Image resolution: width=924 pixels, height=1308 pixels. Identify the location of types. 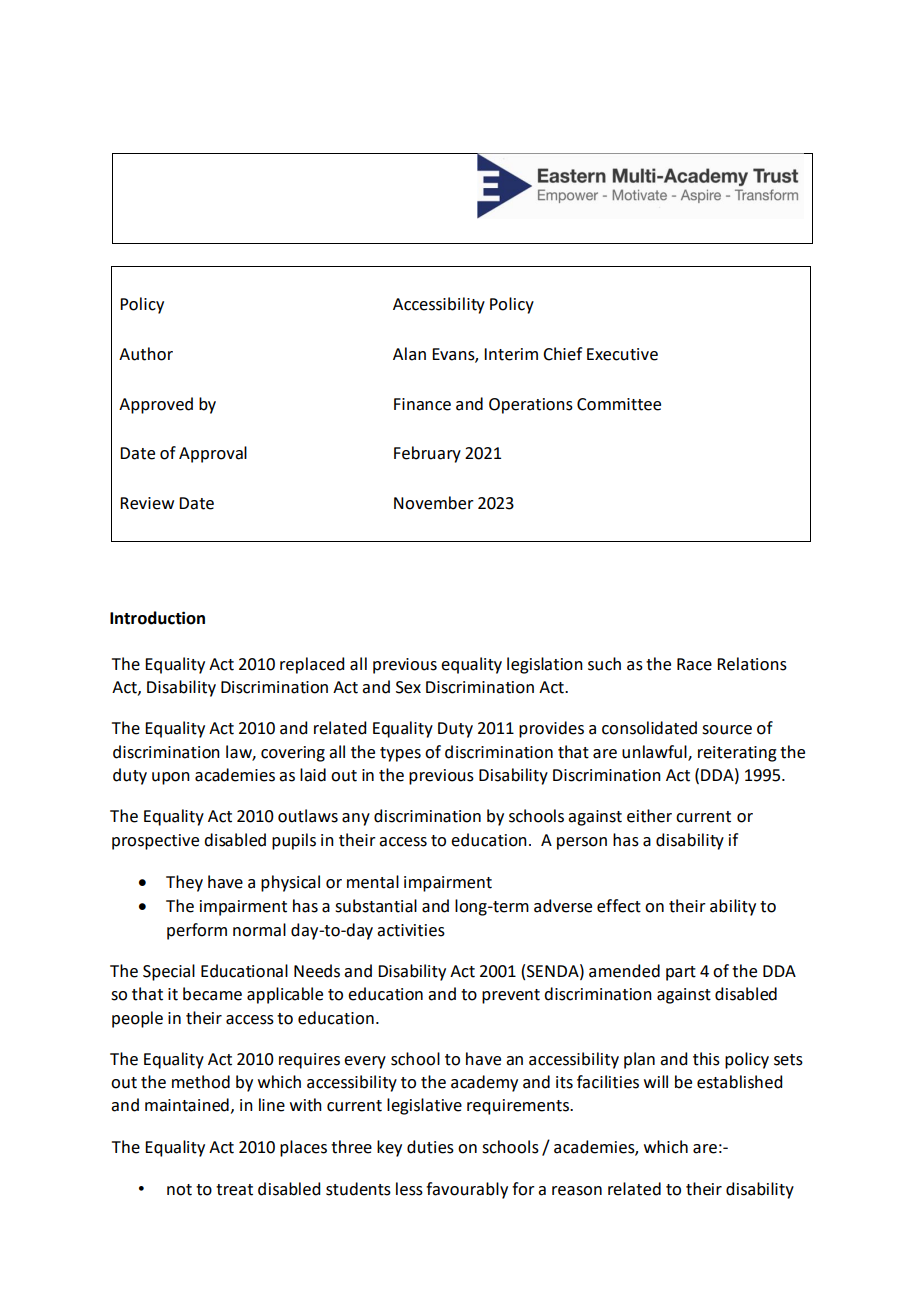
(400, 754).
